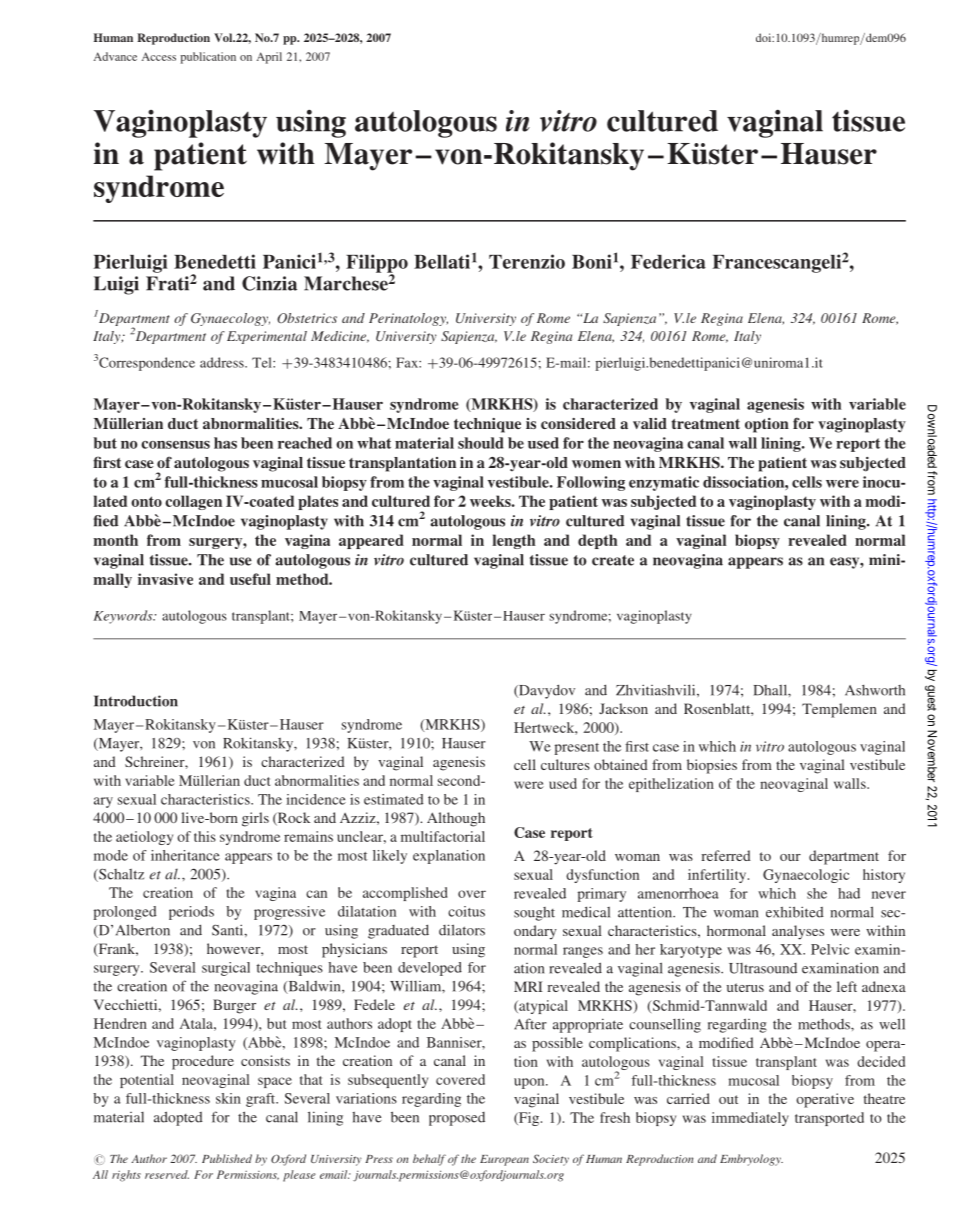 The width and height of the page is (953, 1232). I want to click on useful, so click(250, 579).
